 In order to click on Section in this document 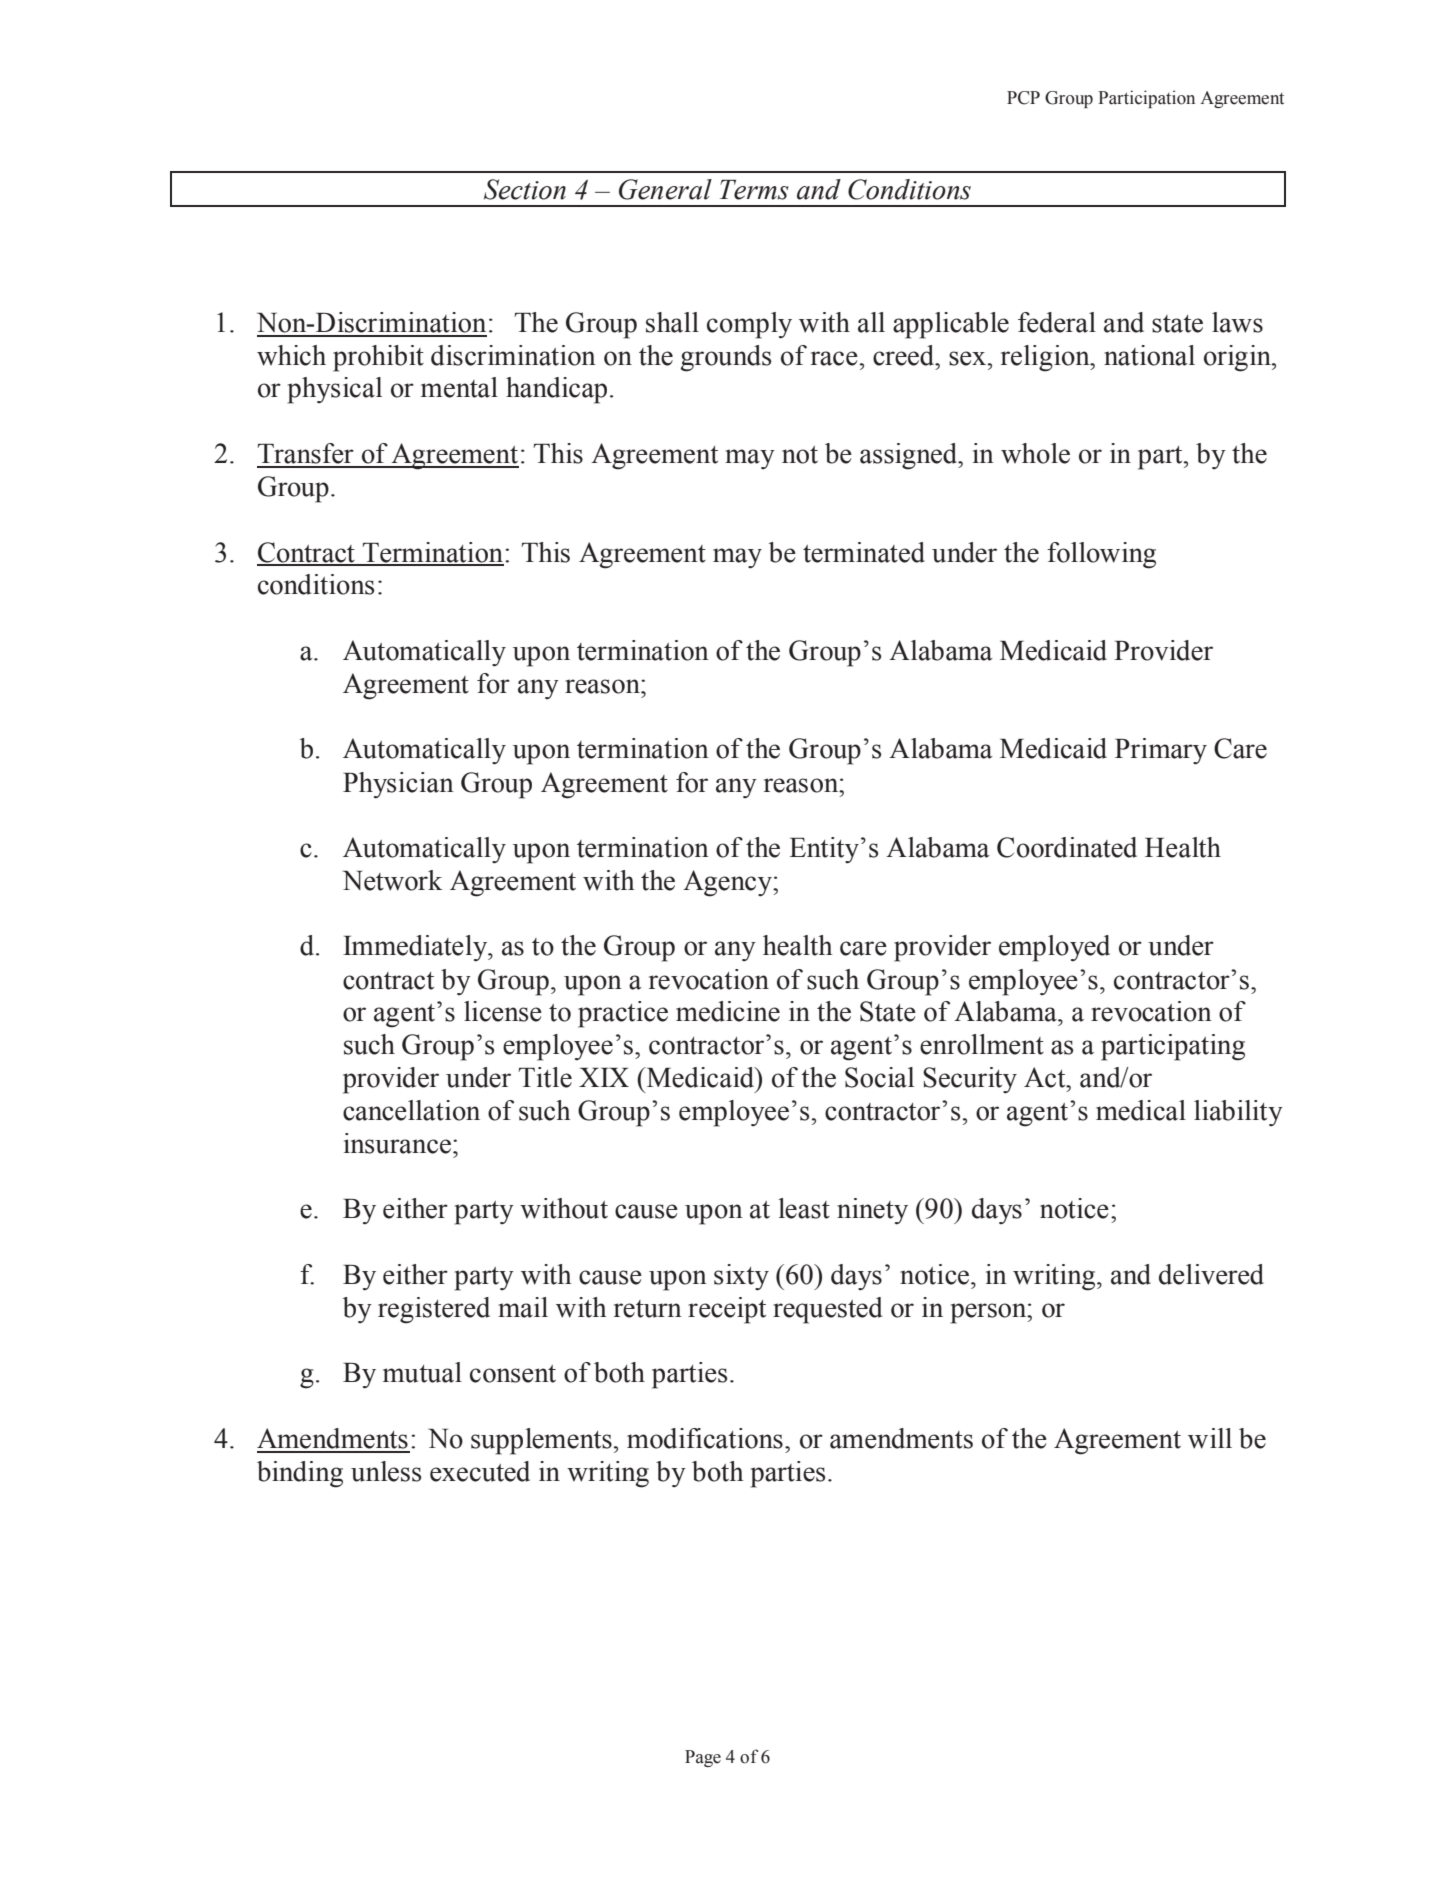, I will do `click(525, 189)`.
